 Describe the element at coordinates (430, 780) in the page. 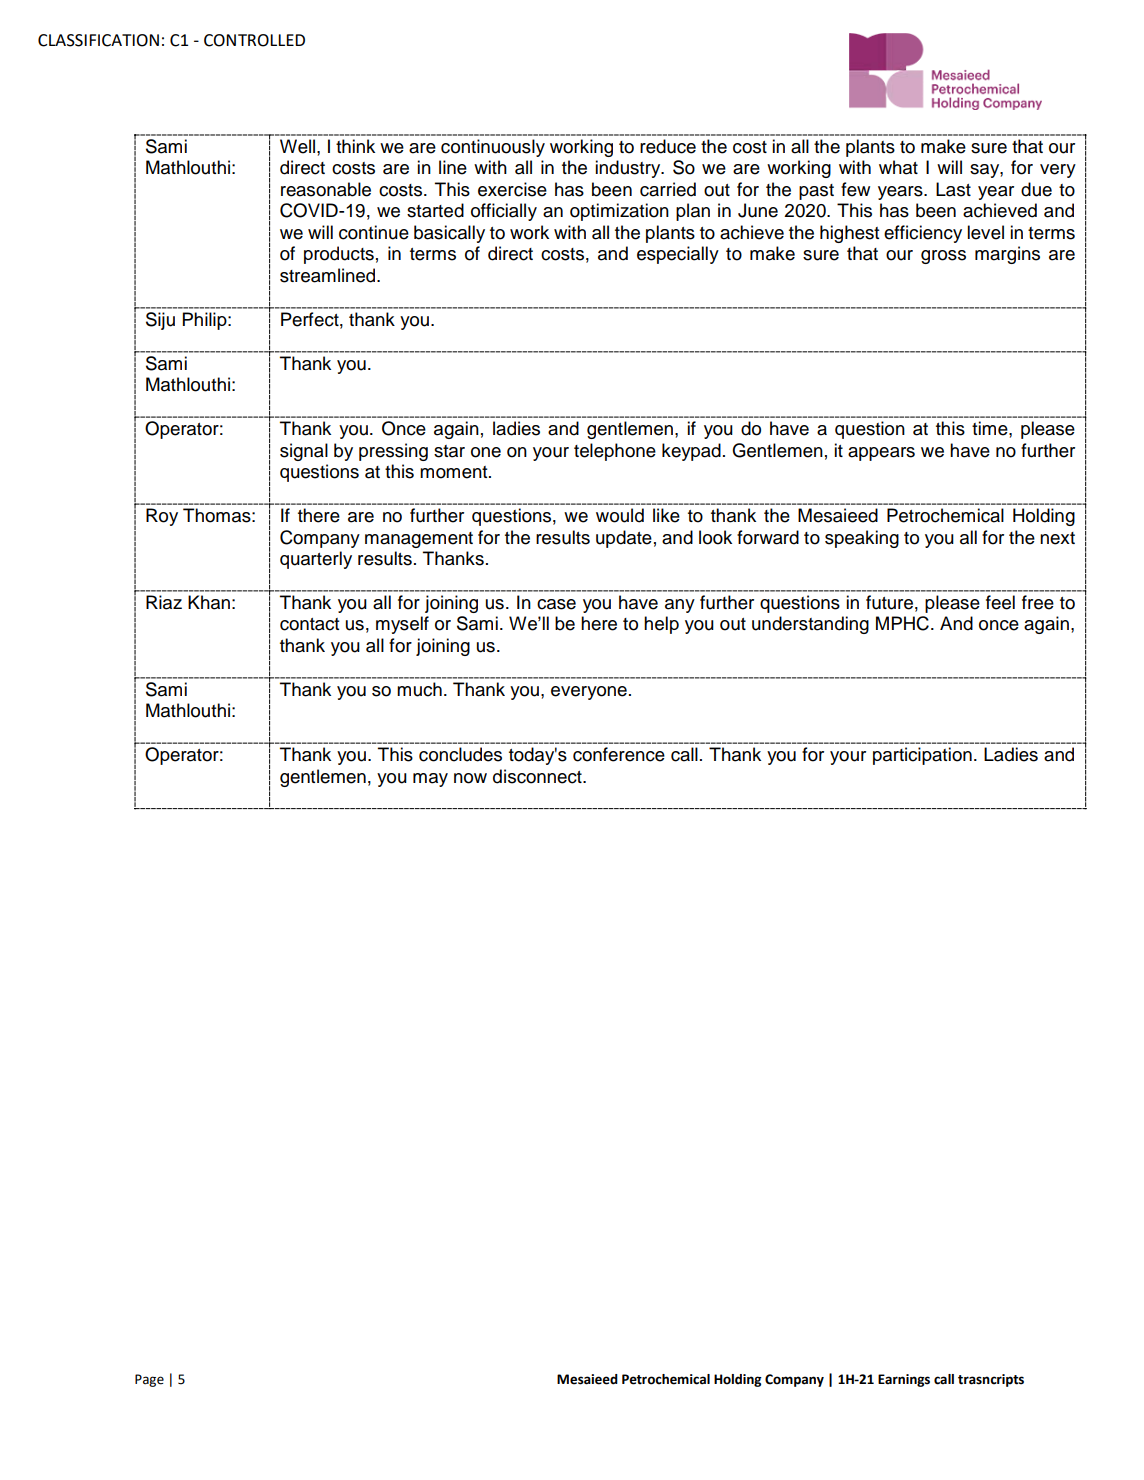

I see `may` at that location.
